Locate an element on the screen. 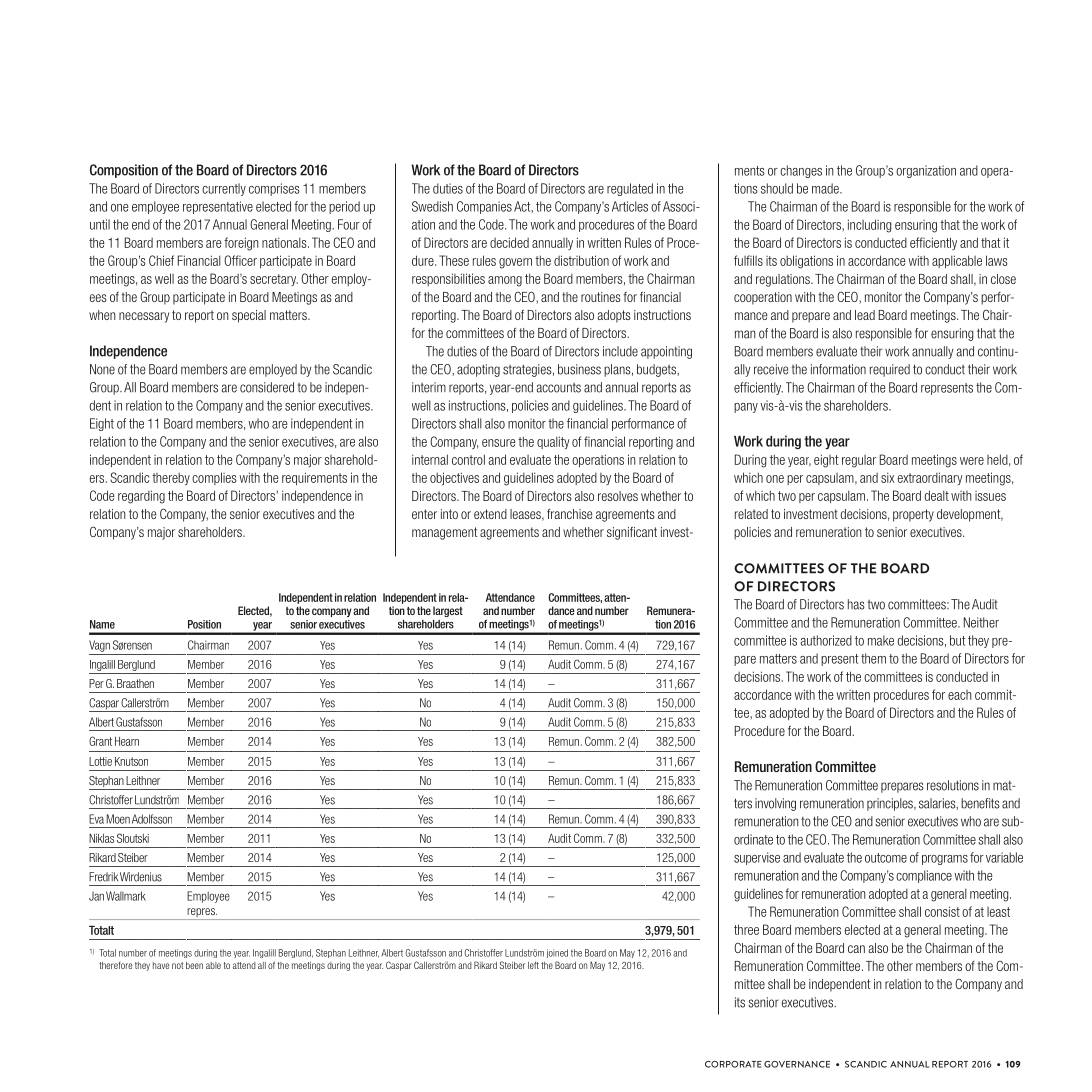 This screenshot has width=1092, height=1092. has is located at coordinates (856, 604).
